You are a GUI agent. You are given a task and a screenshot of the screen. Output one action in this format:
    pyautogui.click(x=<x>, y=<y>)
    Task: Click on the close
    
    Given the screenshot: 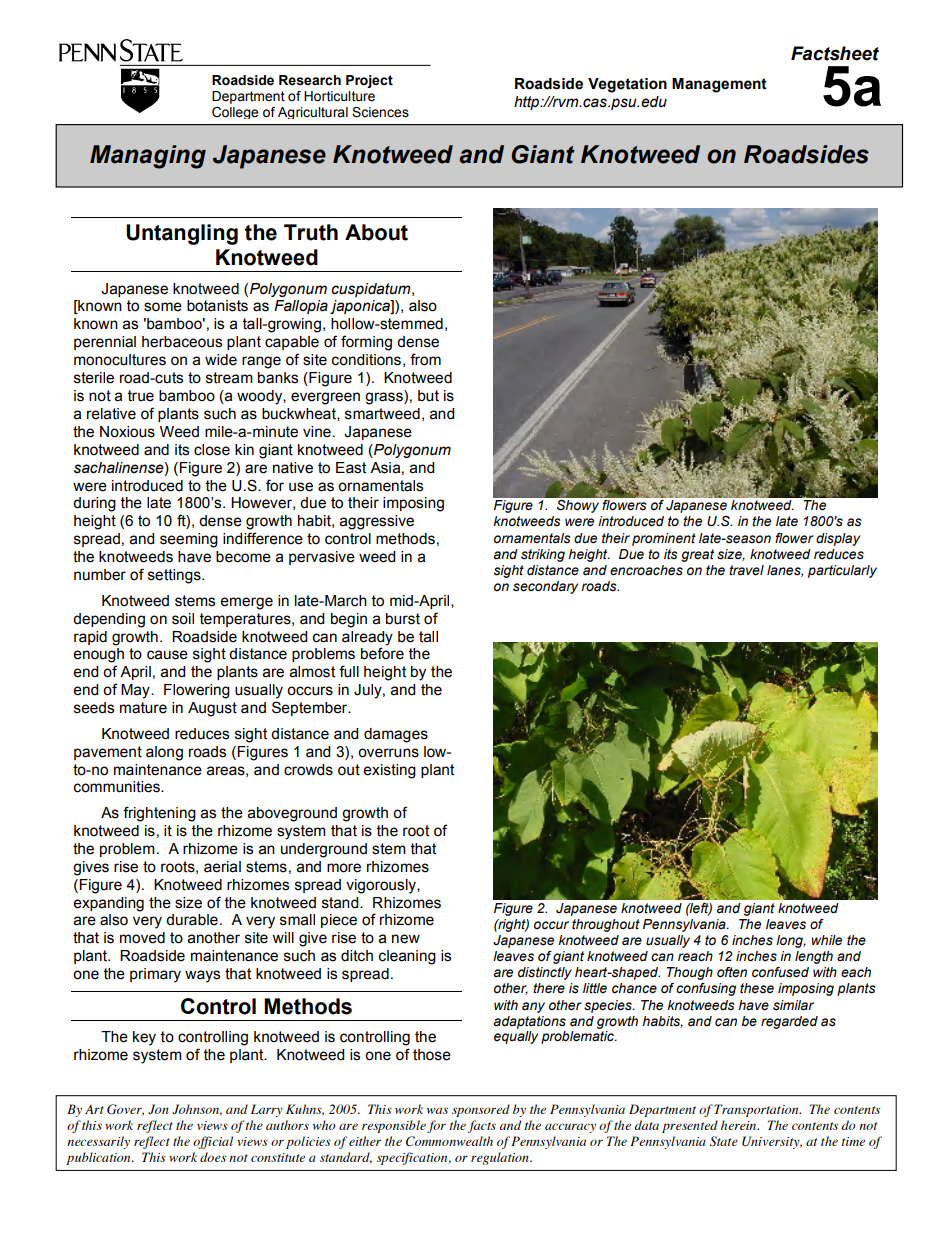 What is the action you would take?
    pyautogui.click(x=212, y=450)
